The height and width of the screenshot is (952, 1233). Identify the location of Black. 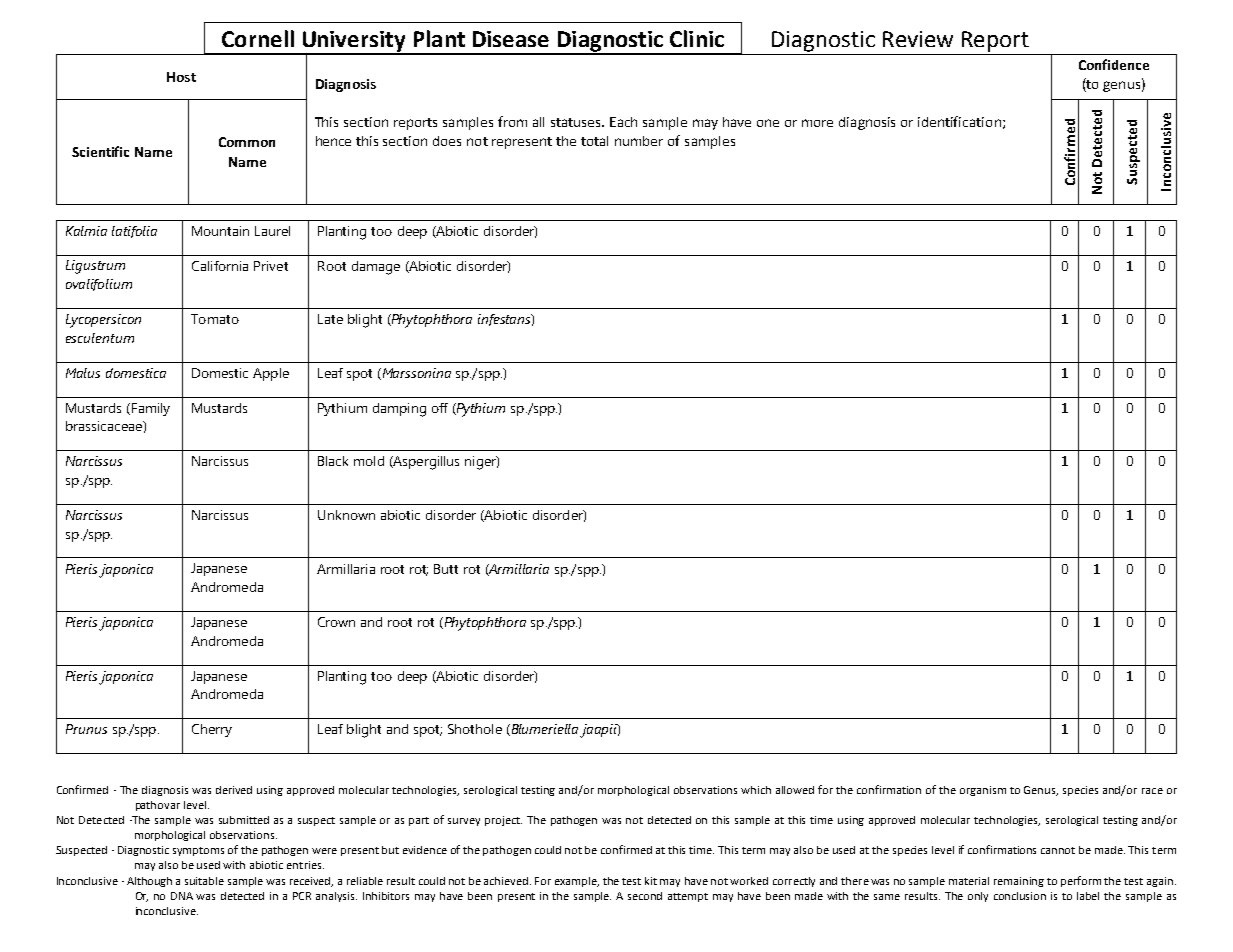
(333, 461).
